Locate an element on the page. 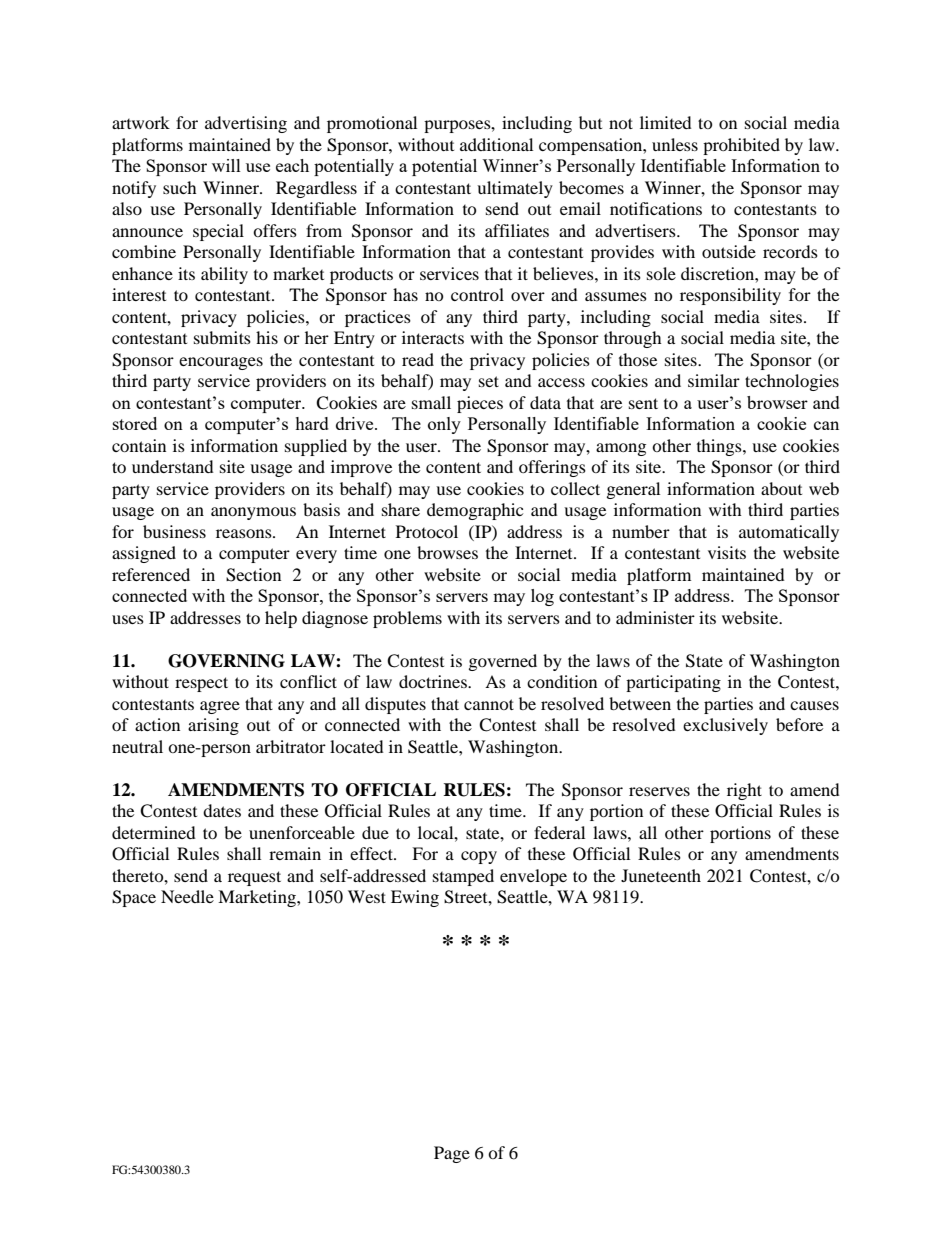 The width and height of the page is (952, 1233). additional is located at coordinates (496, 144).
